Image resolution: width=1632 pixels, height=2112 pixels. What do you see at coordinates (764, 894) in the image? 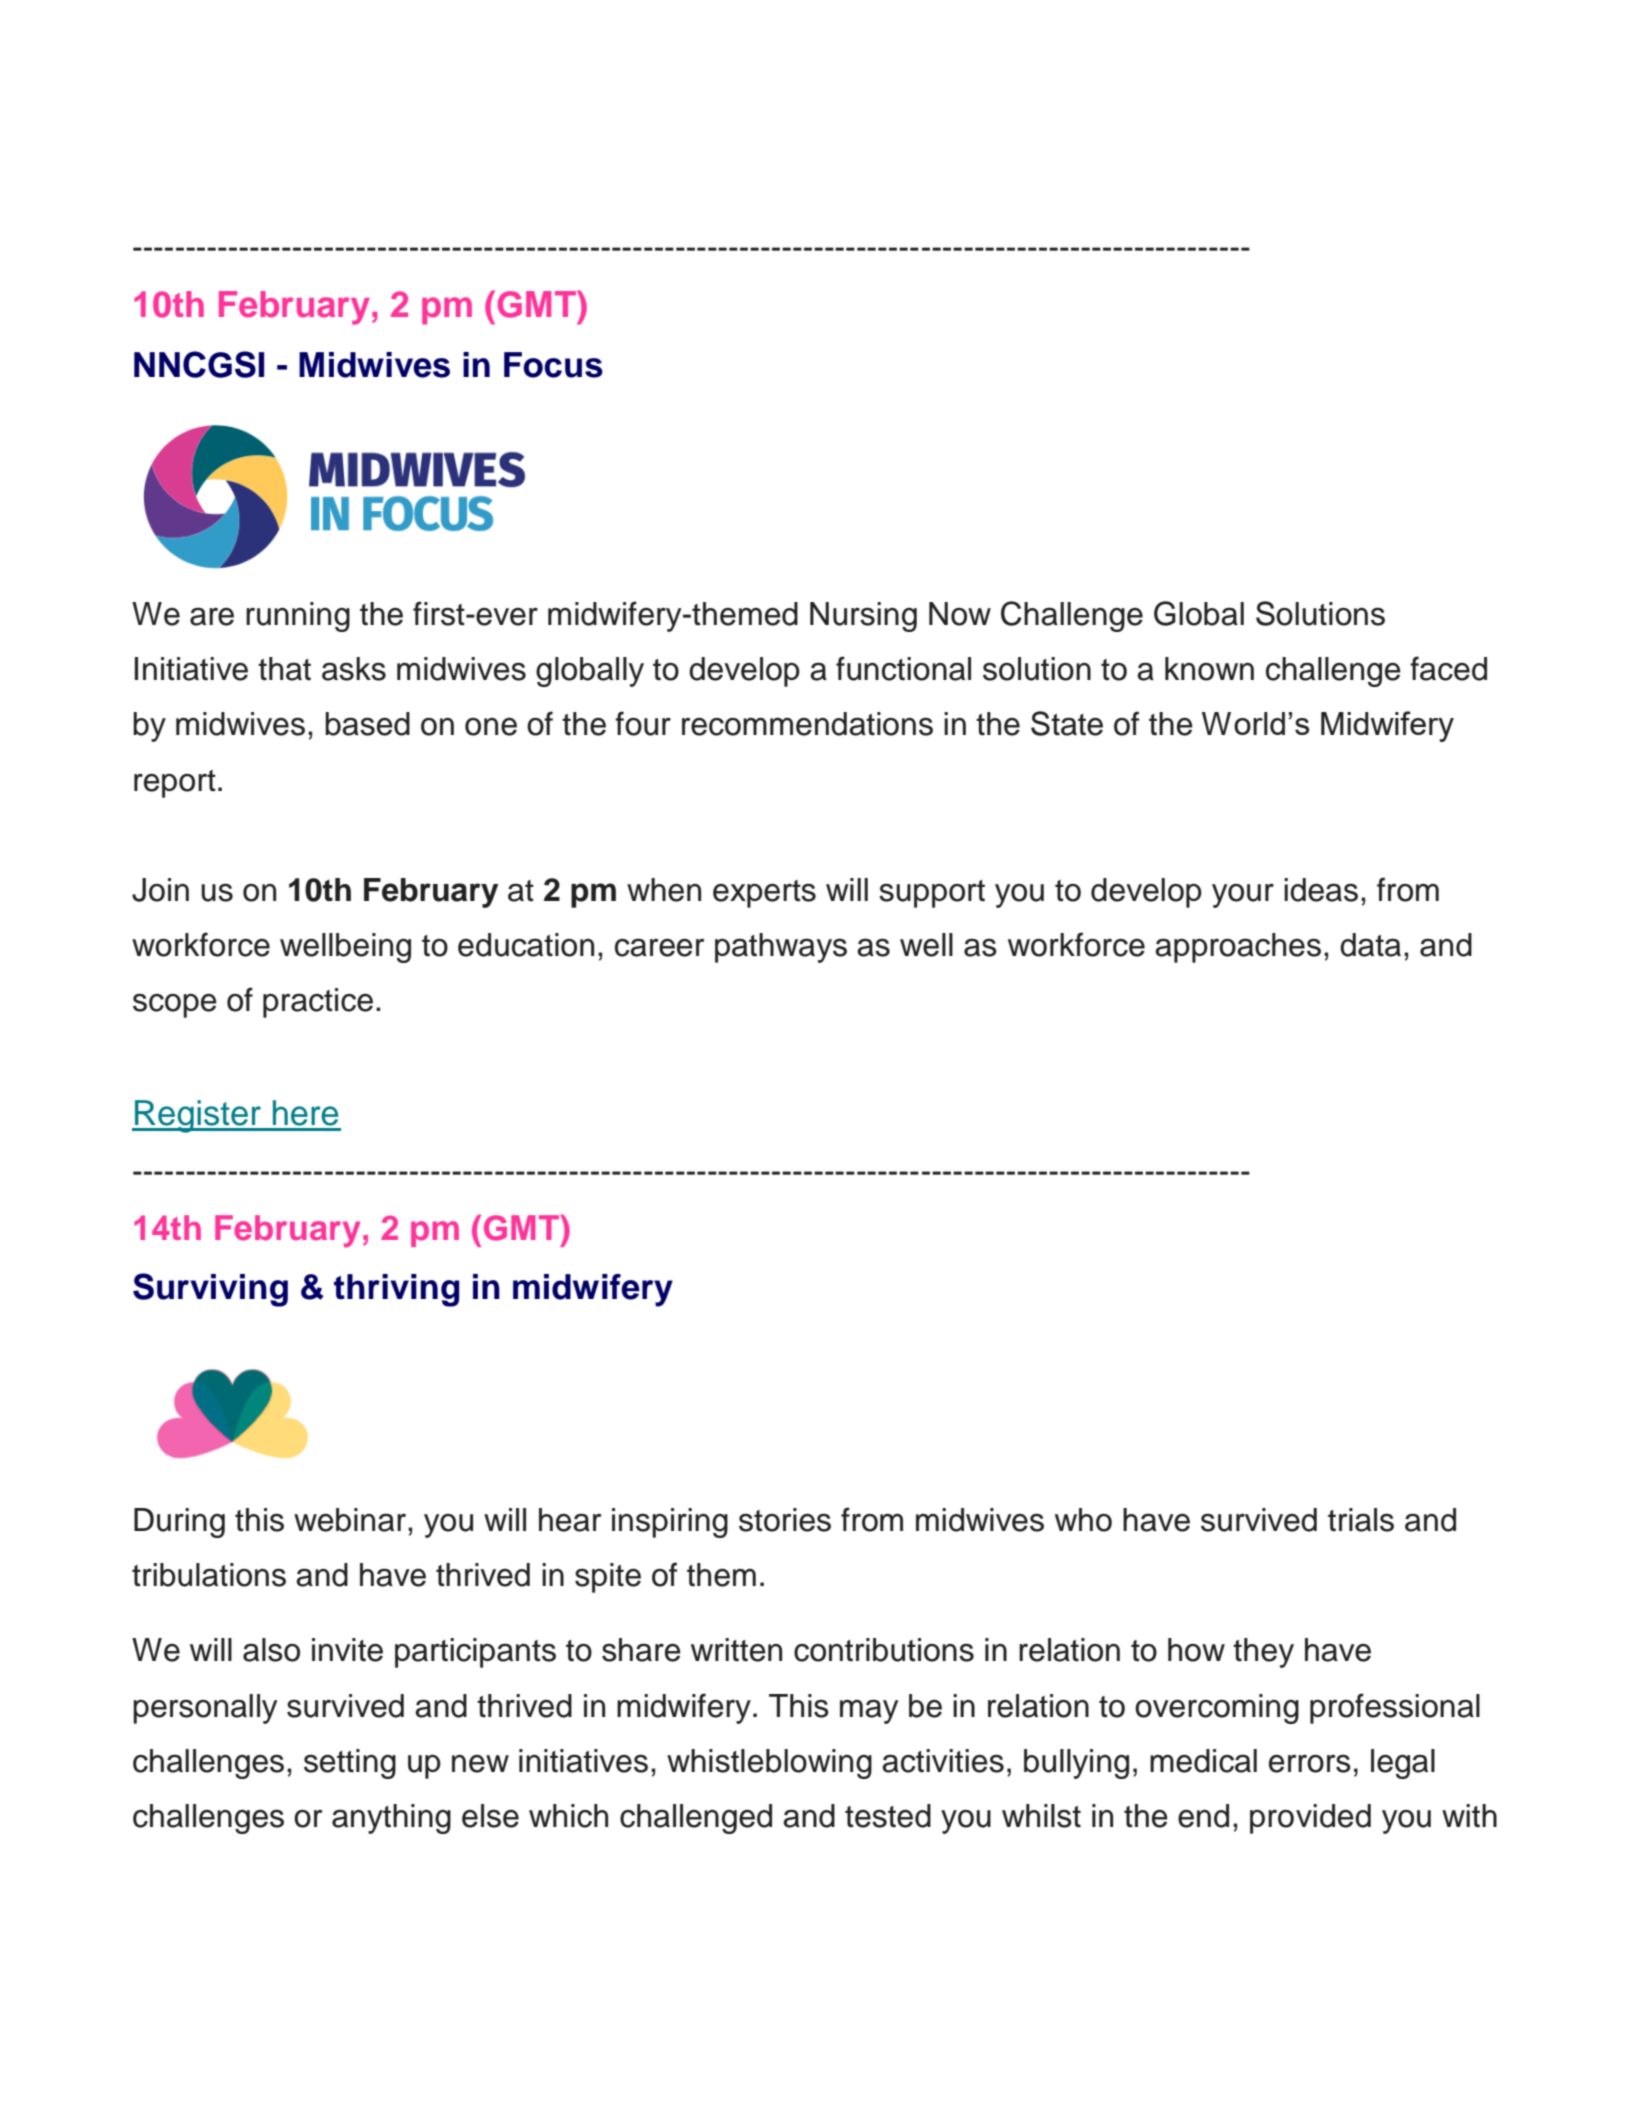
I see `experts` at bounding box center [764, 894].
